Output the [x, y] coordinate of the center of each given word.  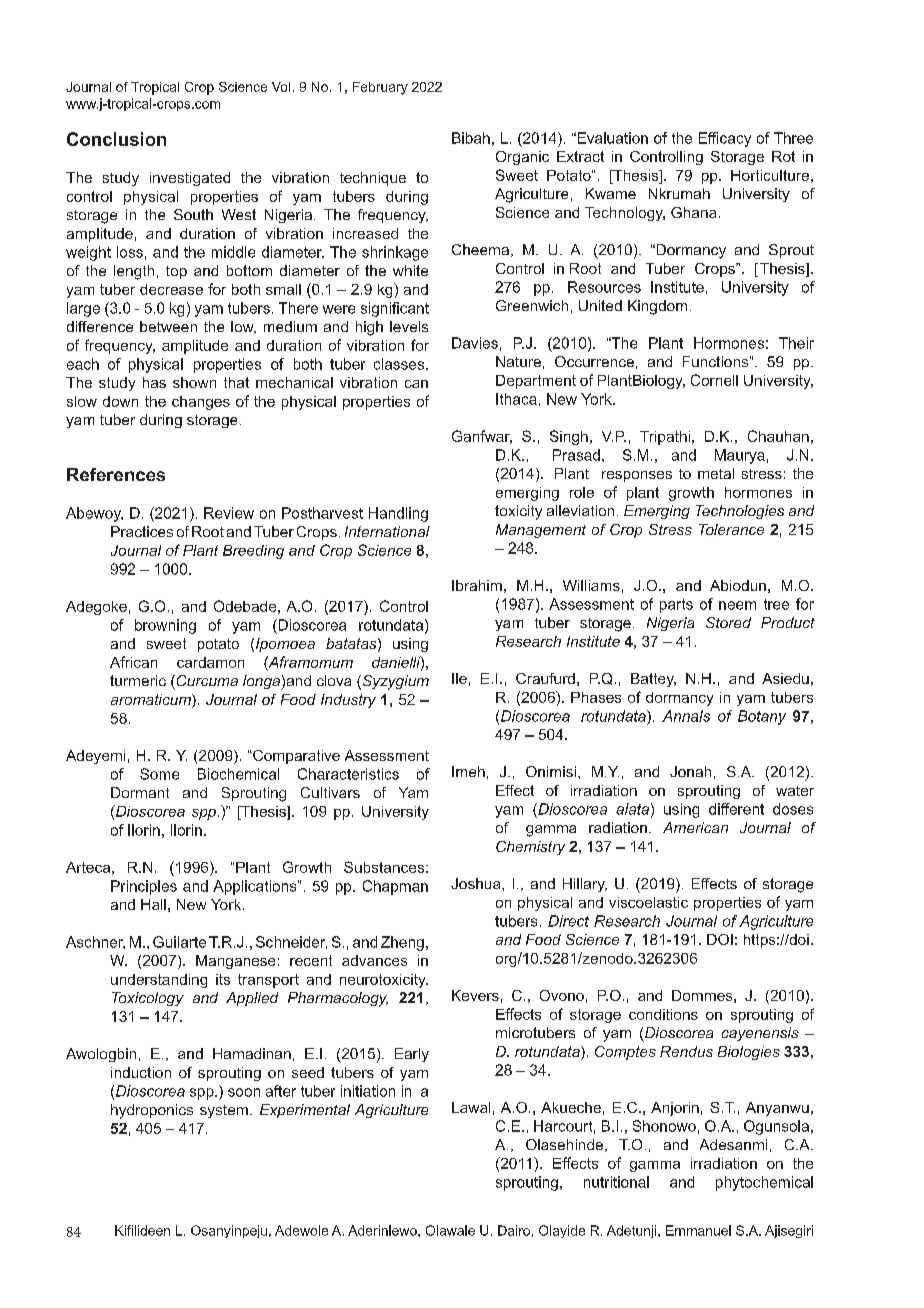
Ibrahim [477, 585]
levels [409, 326]
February [380, 88]
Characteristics [348, 774]
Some [159, 774]
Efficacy [725, 139]
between [168, 326]
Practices [142, 531]
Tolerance [731, 529]
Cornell [714, 380]
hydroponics [152, 1111]
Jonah [690, 771]
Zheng [402, 943]
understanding [159, 981]
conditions [663, 1014]
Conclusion [116, 139]
